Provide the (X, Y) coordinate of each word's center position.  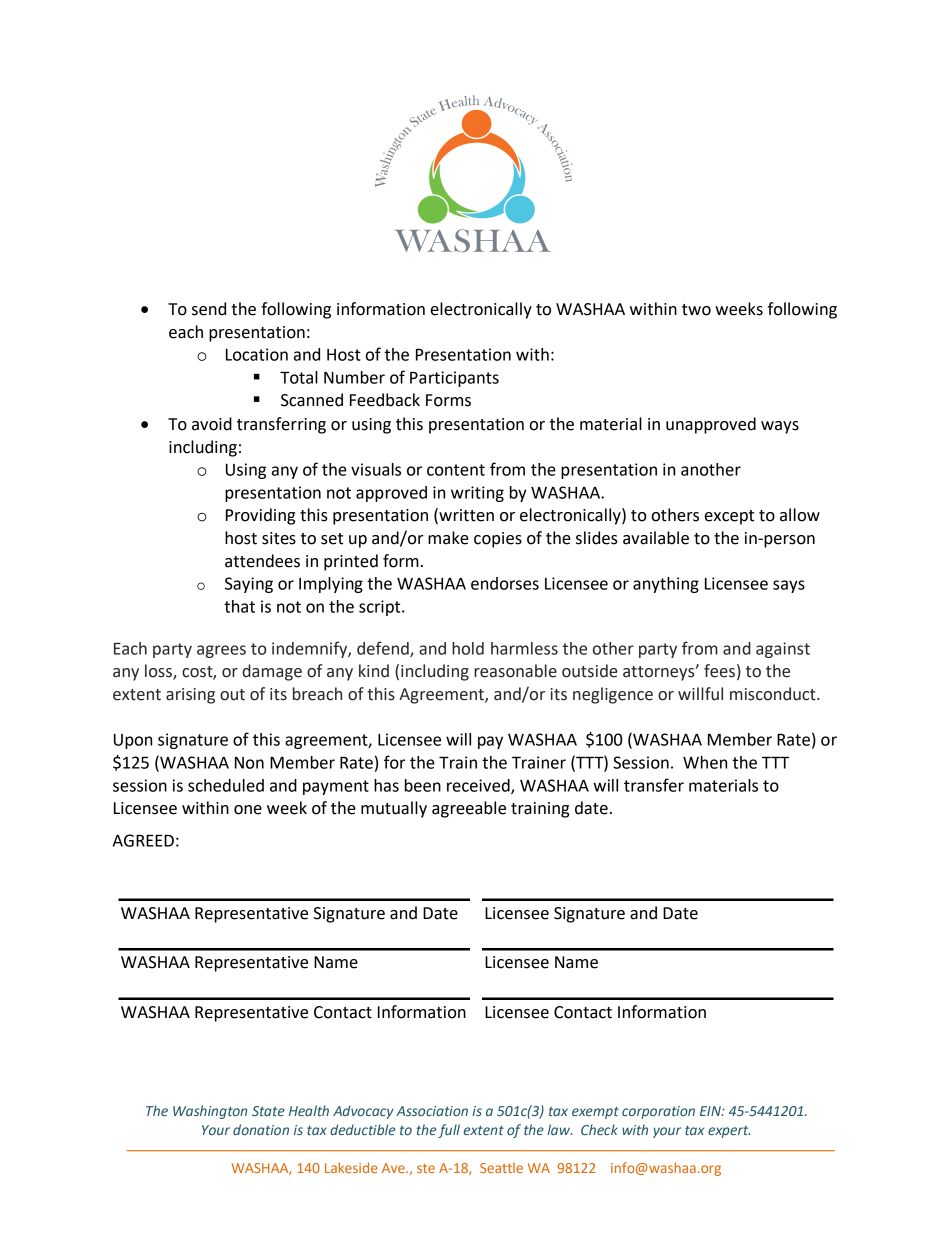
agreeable (469, 809)
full (449, 1131)
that (239, 606)
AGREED (143, 840)
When (705, 762)
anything (666, 585)
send (209, 309)
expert (729, 1132)
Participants (454, 379)
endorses (505, 583)
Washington (210, 1112)
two (696, 310)
